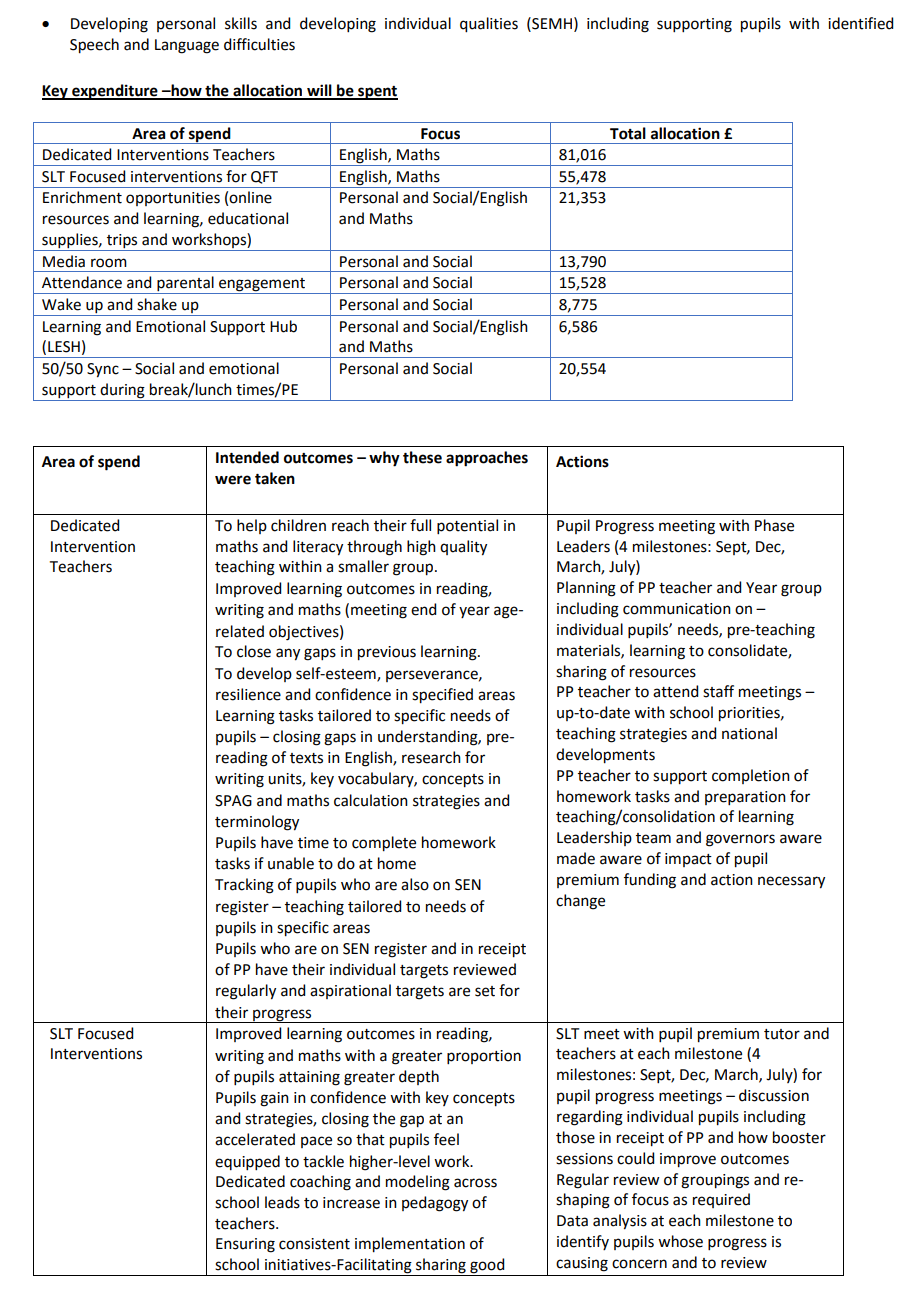 This image has width=924, height=1307. Describe the element at coordinates (774, 525) in the image. I see `Phase` at that location.
